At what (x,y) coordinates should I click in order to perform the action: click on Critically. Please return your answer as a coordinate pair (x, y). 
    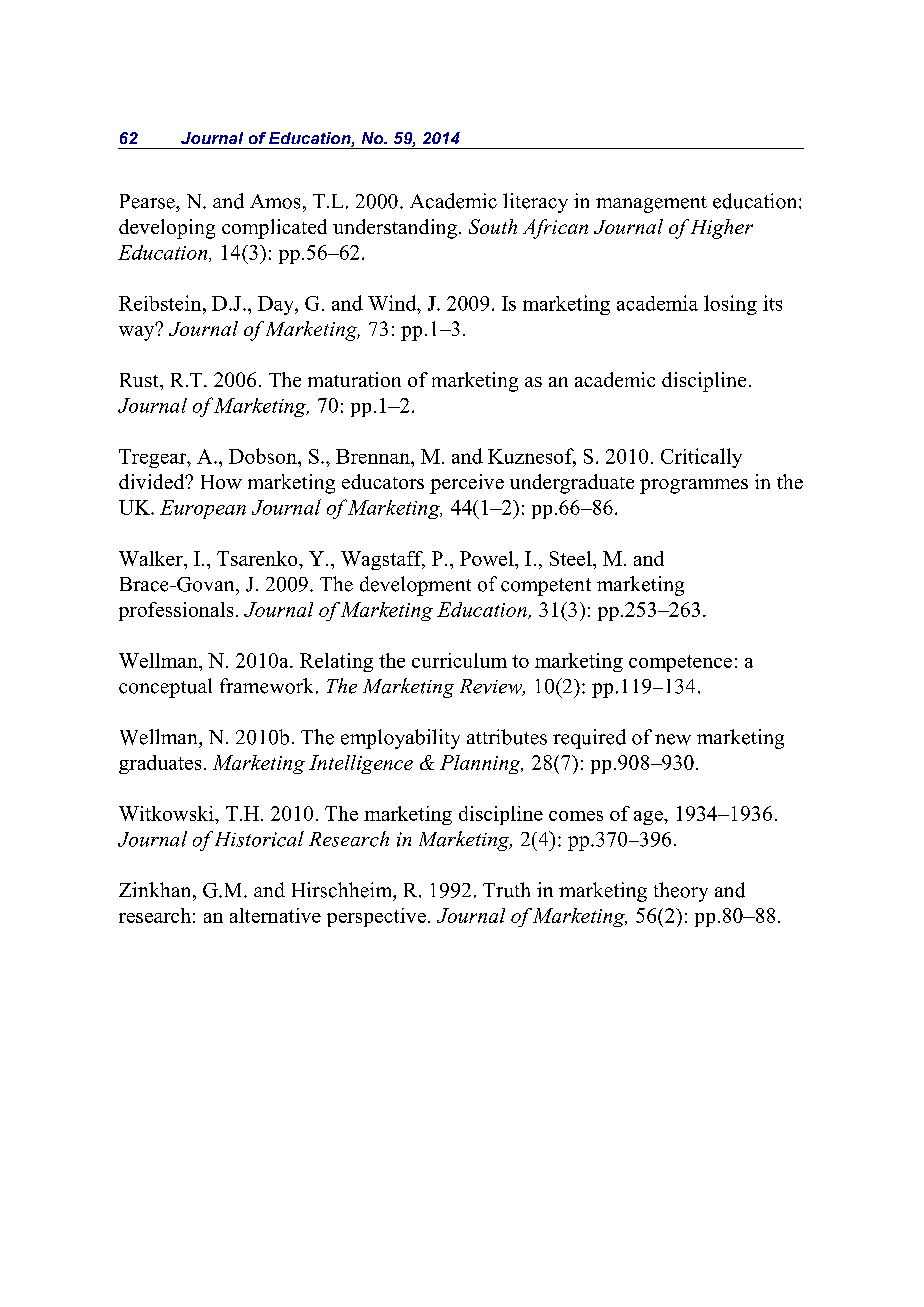
    Looking at the image, I should click on (701, 458).
